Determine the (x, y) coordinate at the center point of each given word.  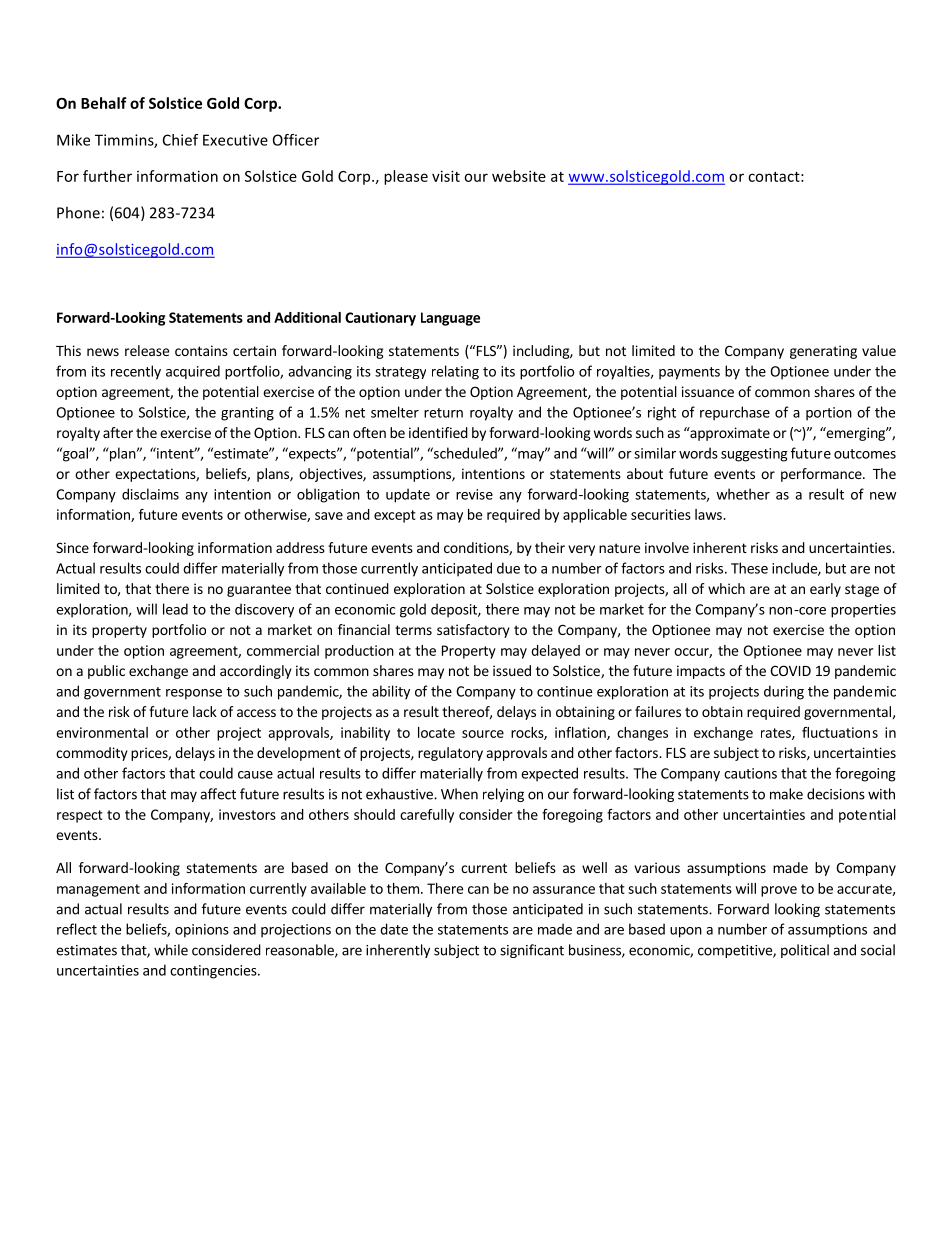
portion (829, 414)
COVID (790, 670)
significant (532, 951)
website (519, 176)
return (443, 413)
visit (446, 176)
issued (512, 670)
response (194, 694)
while (171, 950)
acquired (193, 372)
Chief (180, 140)
